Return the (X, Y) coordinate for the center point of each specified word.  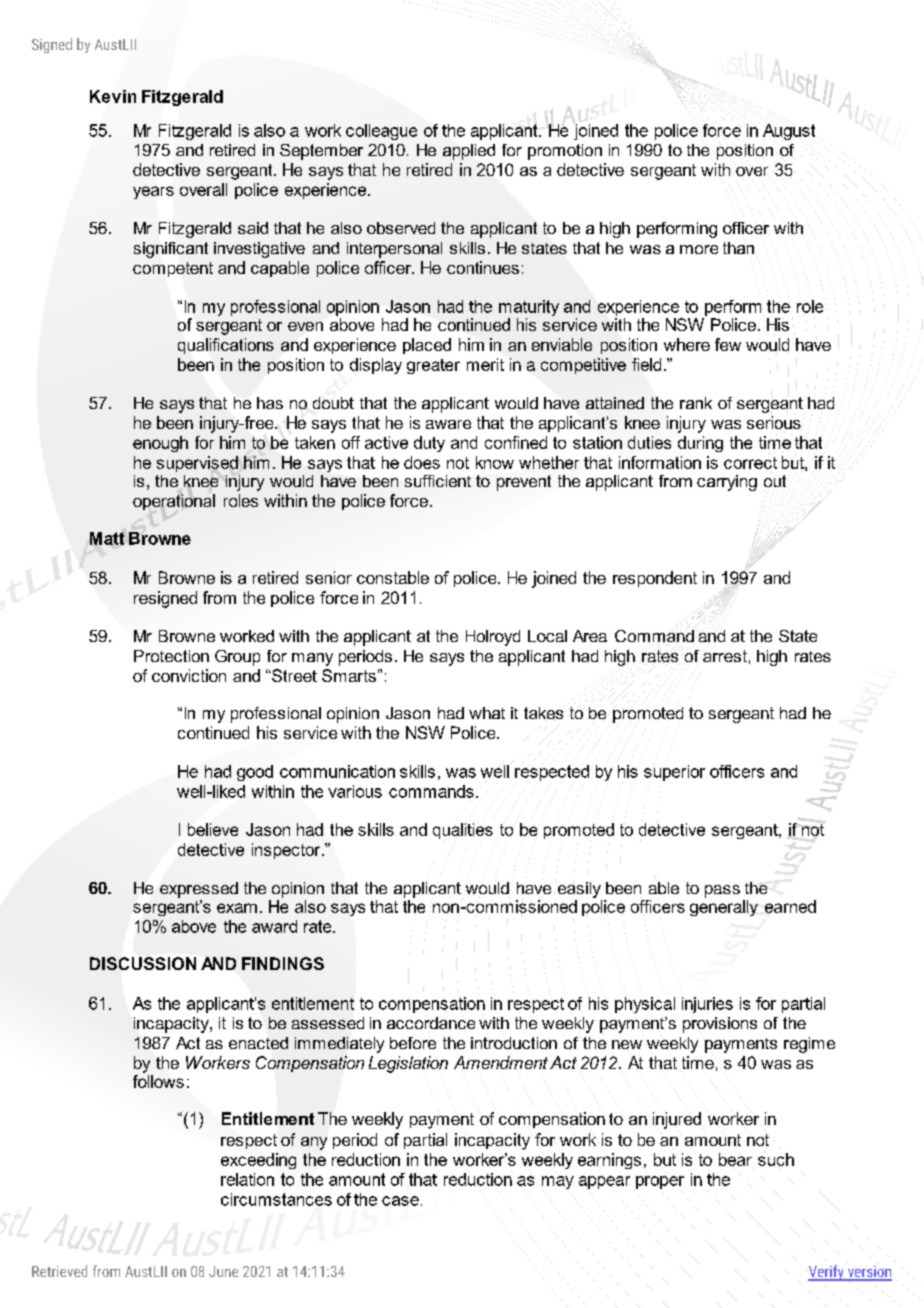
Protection (171, 656)
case (400, 1201)
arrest (725, 656)
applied (469, 152)
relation (247, 1179)
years (153, 192)
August (789, 132)
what (487, 713)
